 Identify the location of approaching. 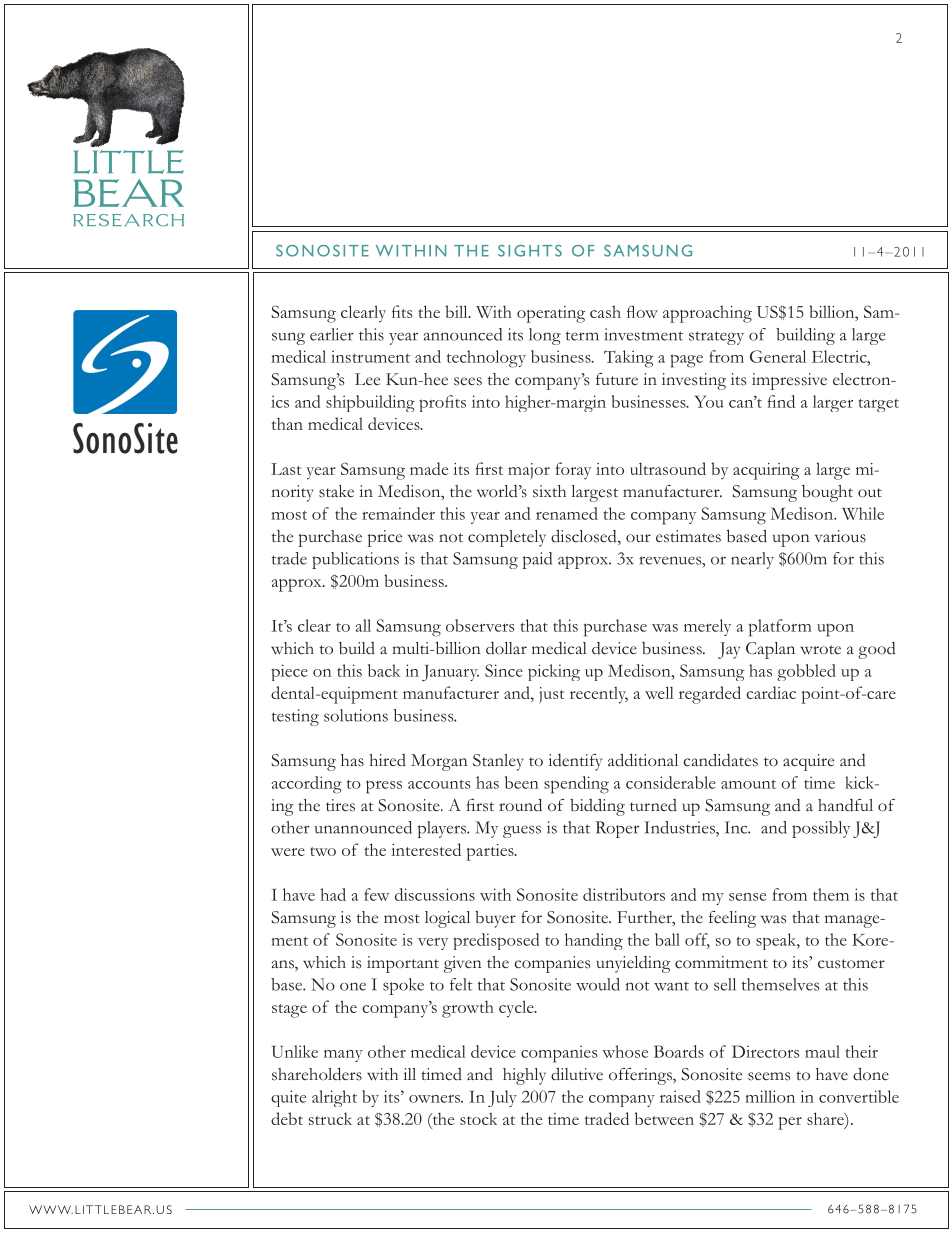
(707, 314).
